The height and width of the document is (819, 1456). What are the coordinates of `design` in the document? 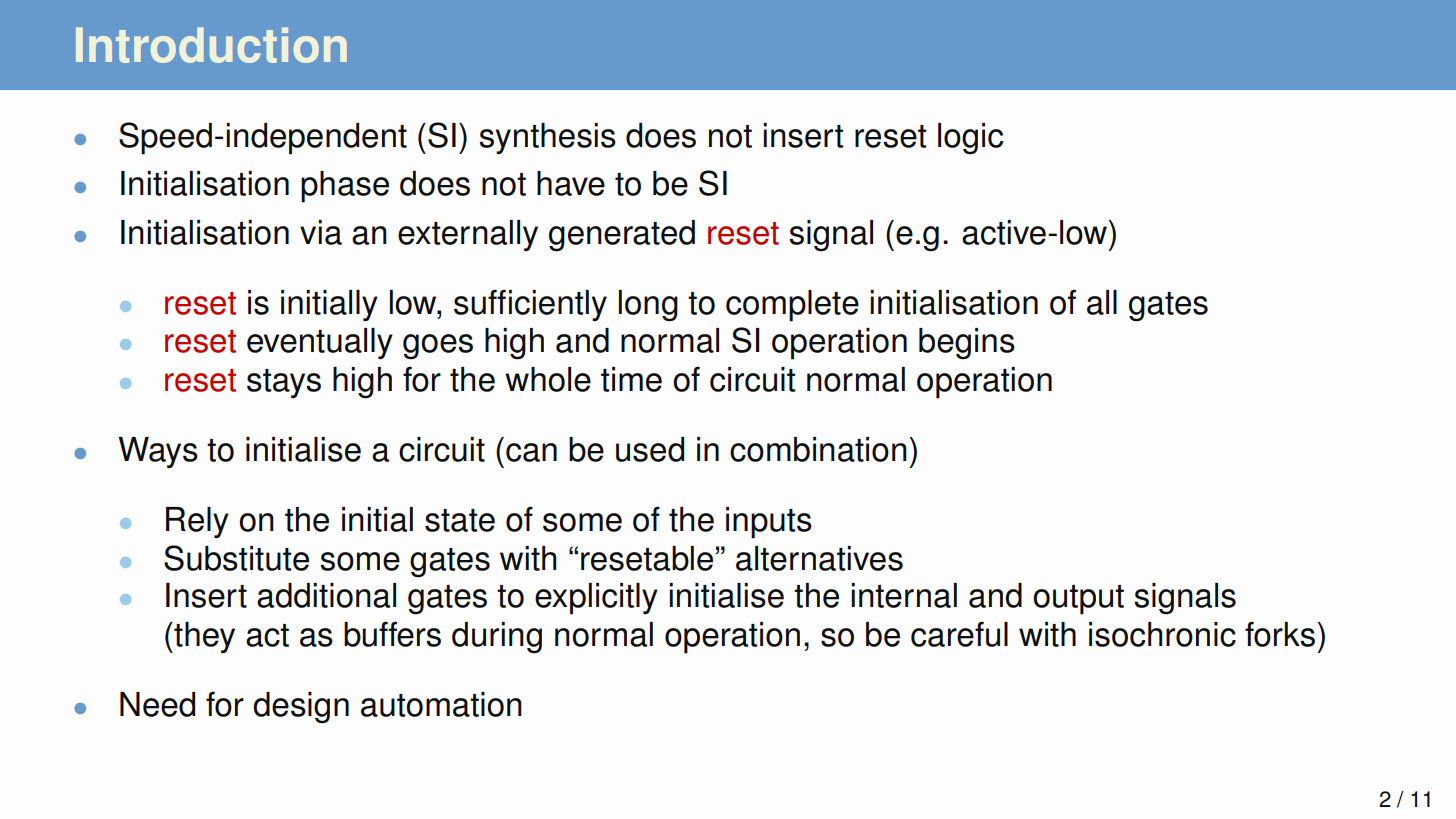 It's located at (301, 708).
